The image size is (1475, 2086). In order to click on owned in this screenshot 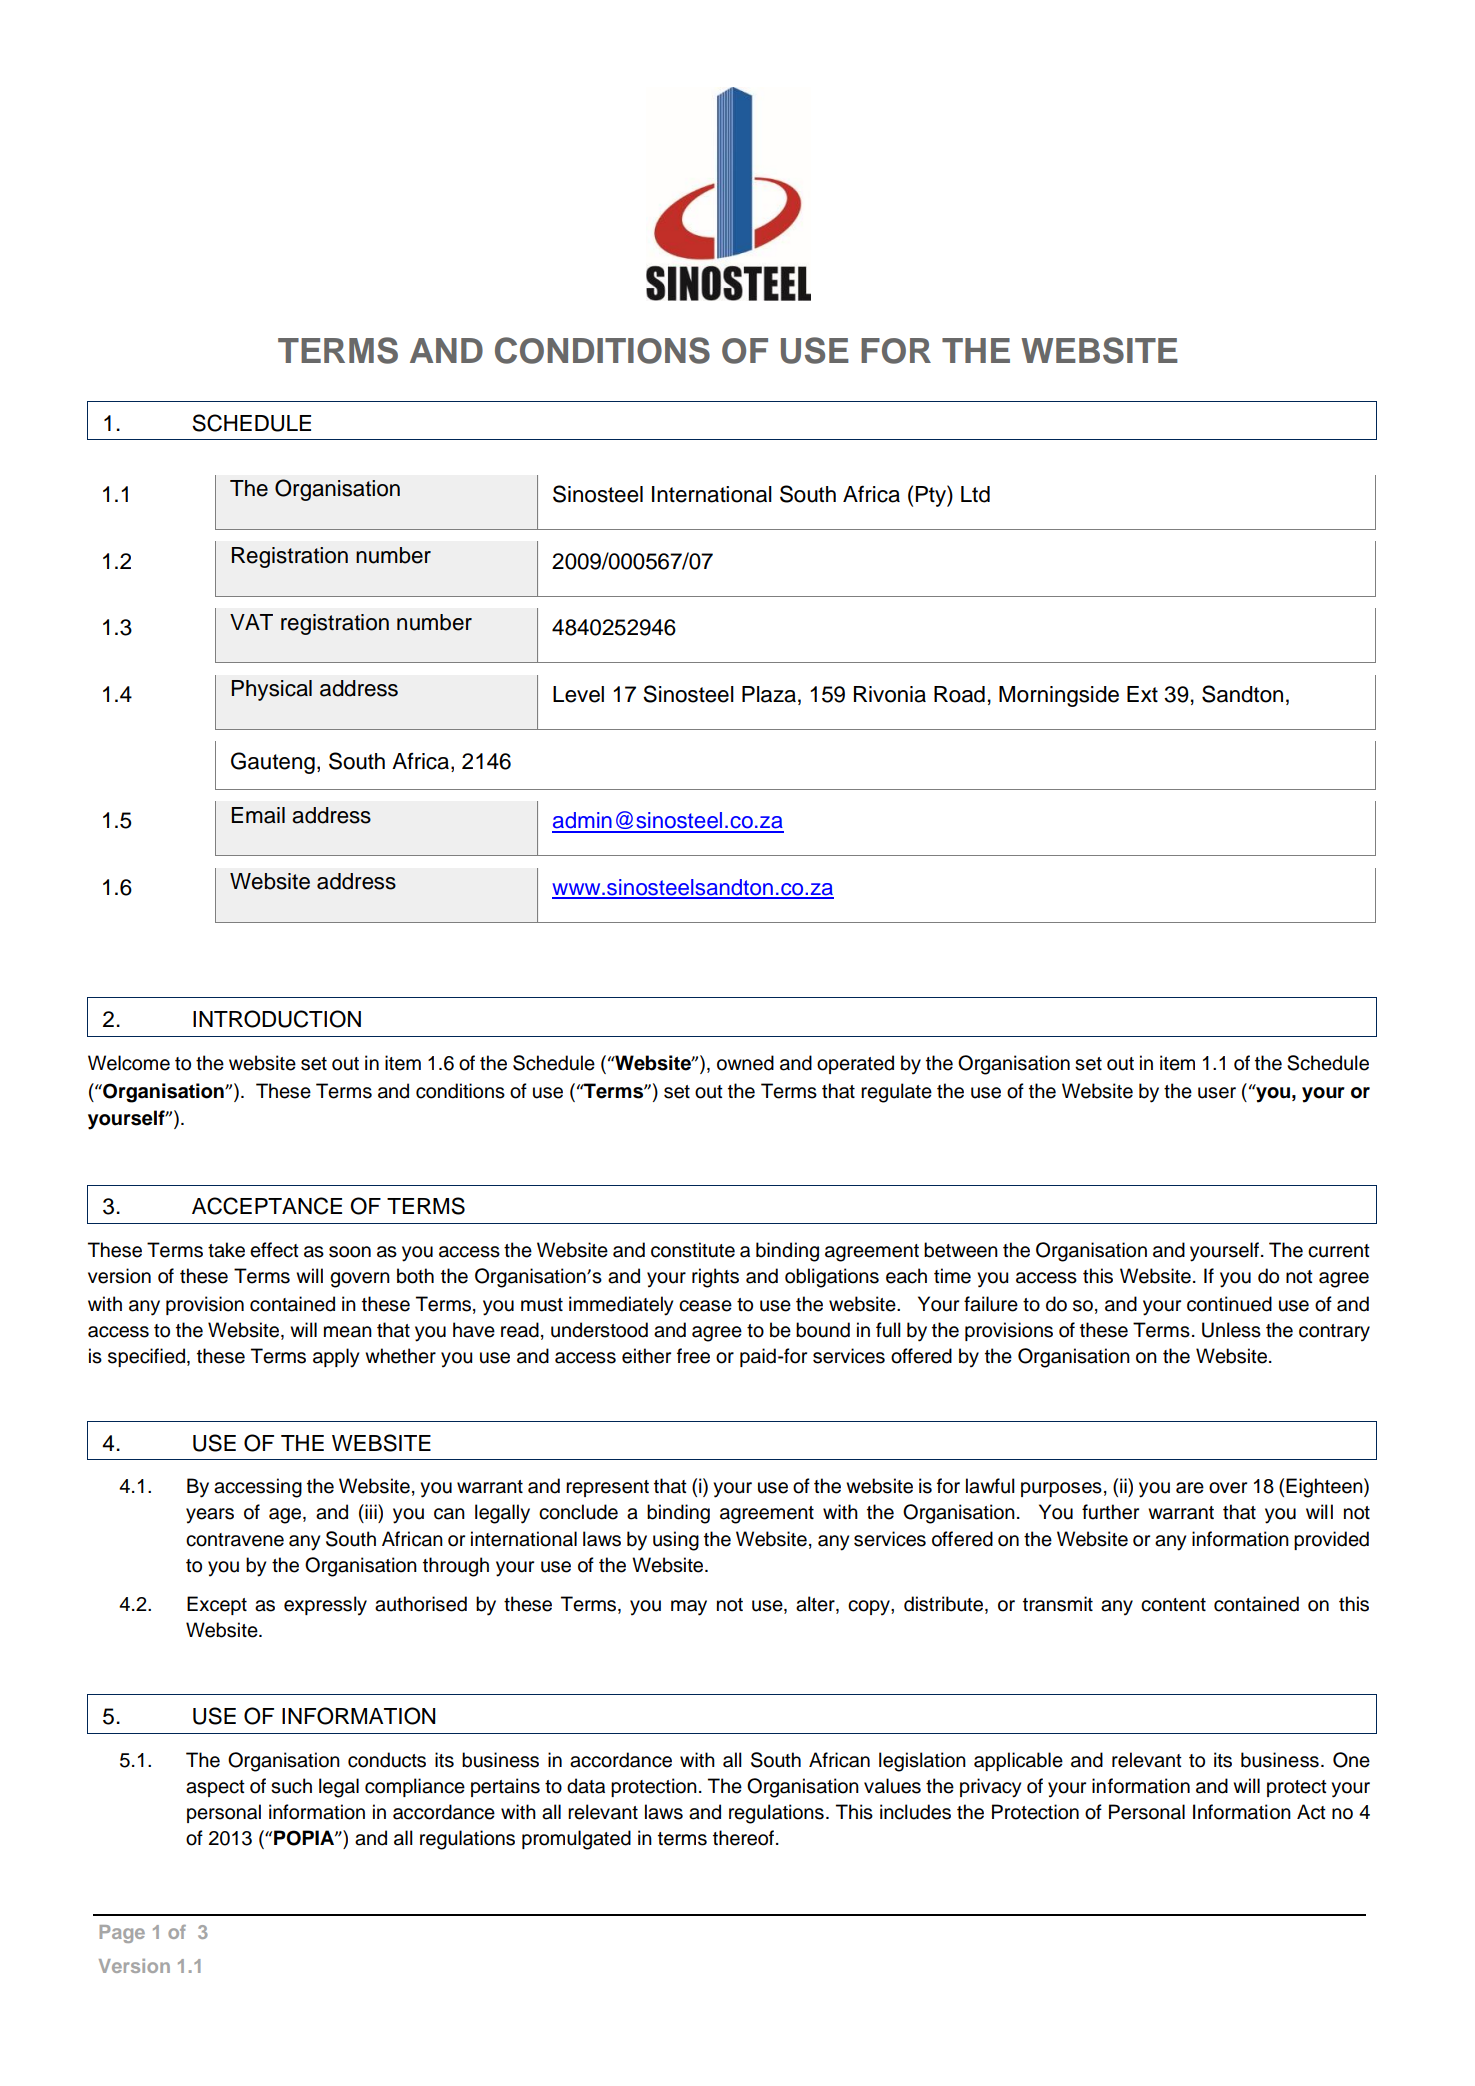, I will do `click(745, 1063)`.
